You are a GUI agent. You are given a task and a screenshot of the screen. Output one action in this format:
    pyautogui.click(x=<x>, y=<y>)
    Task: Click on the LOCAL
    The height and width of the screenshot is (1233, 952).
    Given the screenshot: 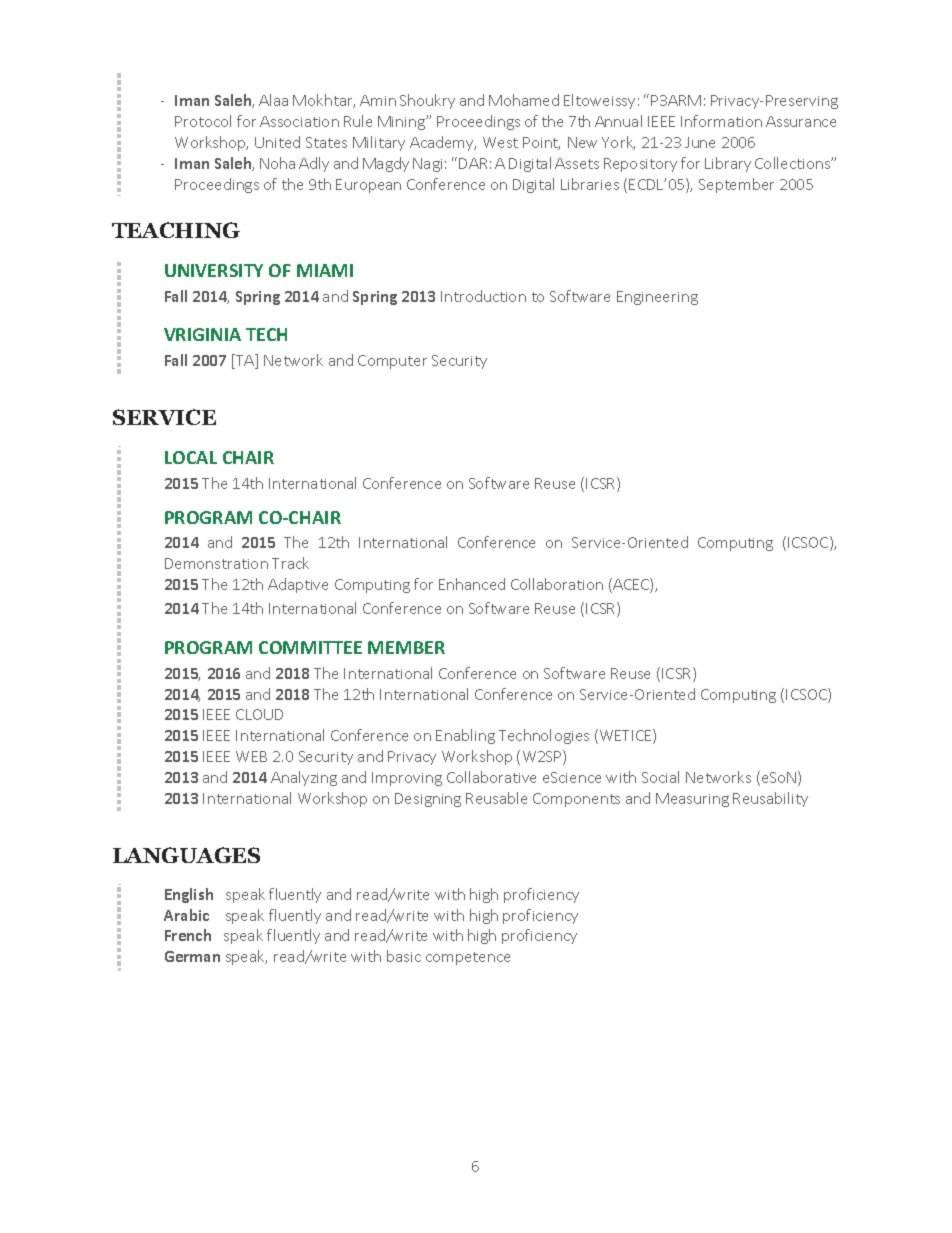 What is the action you would take?
    pyautogui.click(x=191, y=457)
